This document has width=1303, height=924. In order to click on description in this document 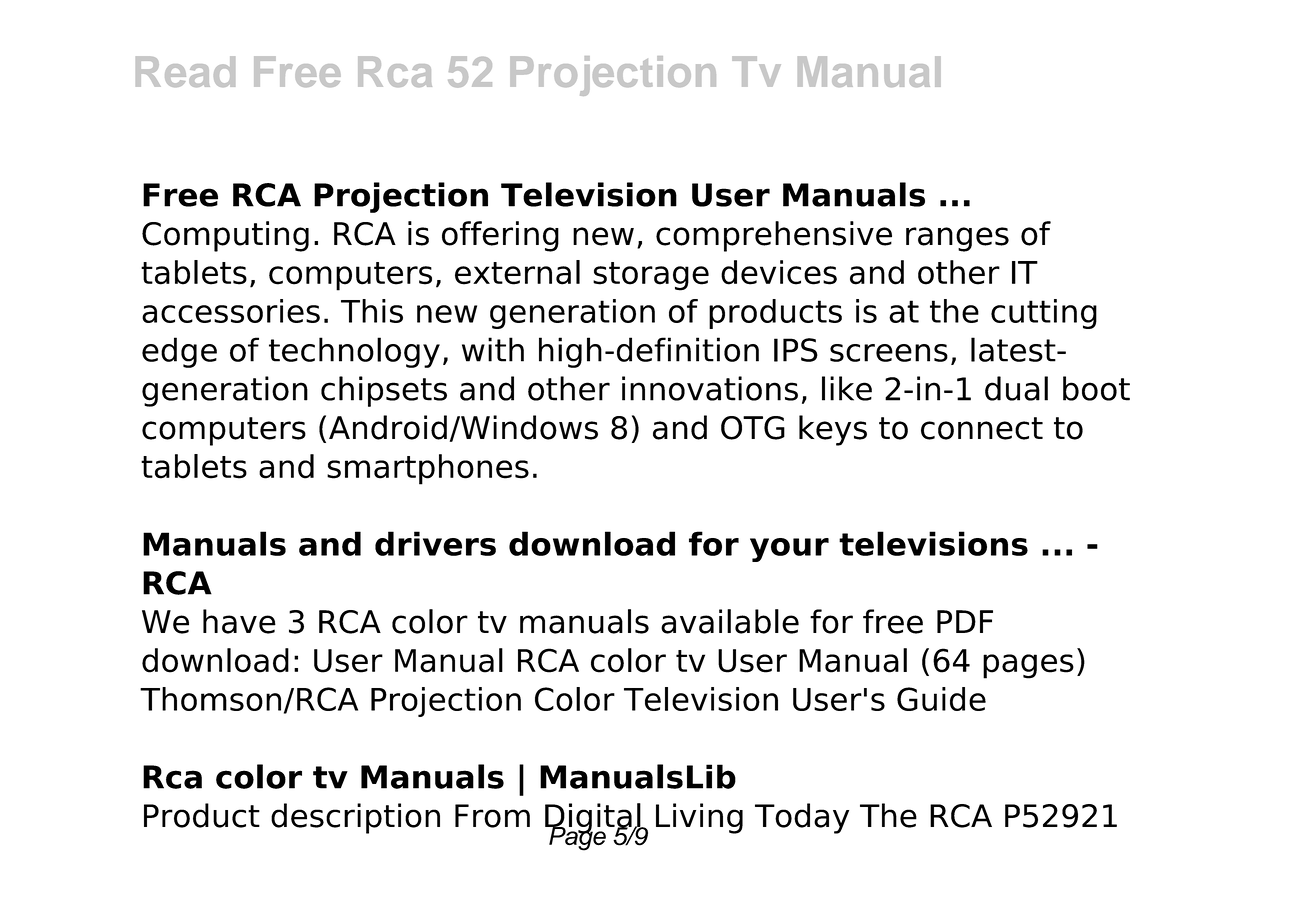, I will do `click(355, 818)`.
